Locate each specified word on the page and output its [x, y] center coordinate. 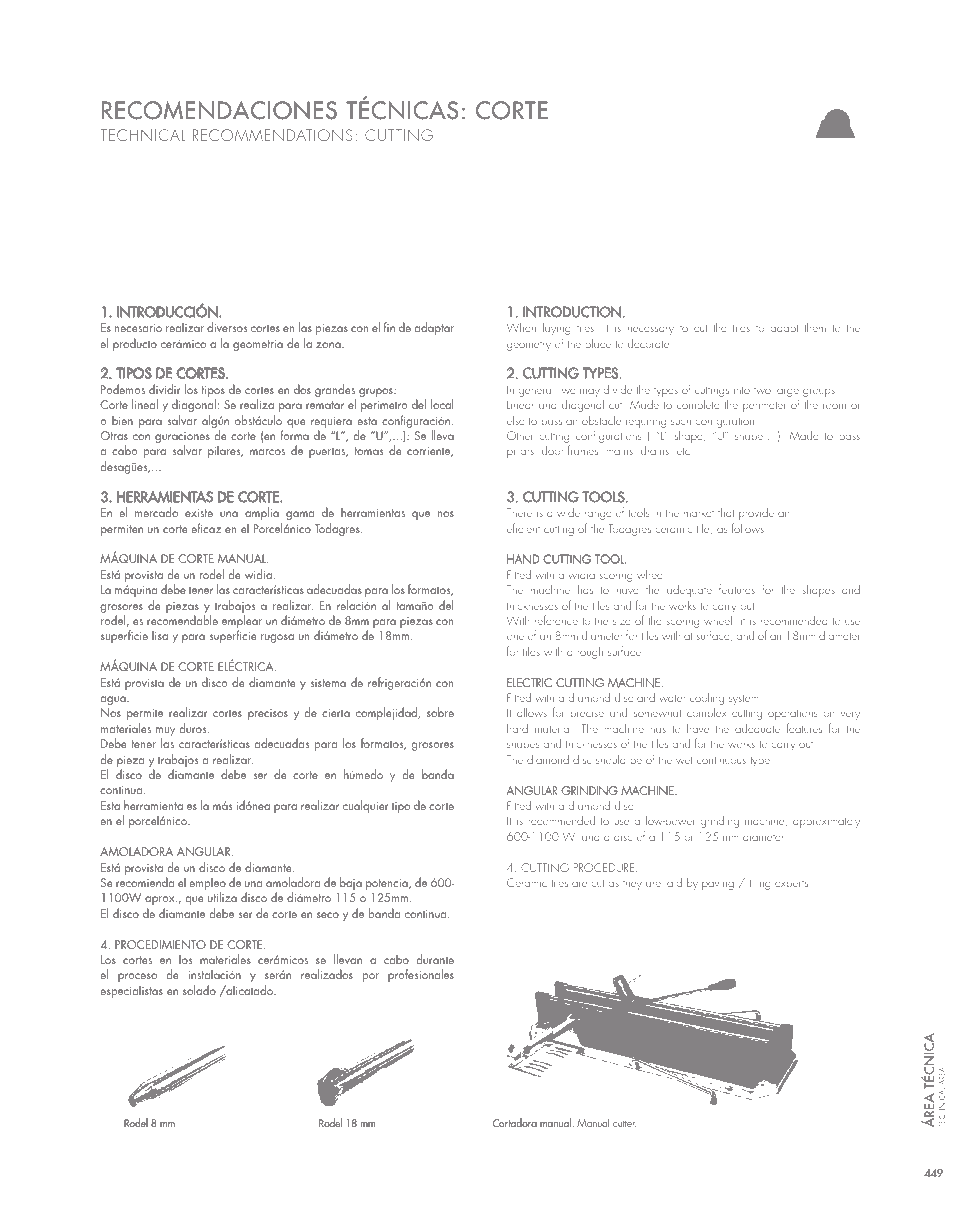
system [745, 700]
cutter [624, 1124]
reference [556, 620]
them [815, 327]
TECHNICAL [142, 135]
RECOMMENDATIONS [273, 135]
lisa [160, 635]
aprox [161, 900]
